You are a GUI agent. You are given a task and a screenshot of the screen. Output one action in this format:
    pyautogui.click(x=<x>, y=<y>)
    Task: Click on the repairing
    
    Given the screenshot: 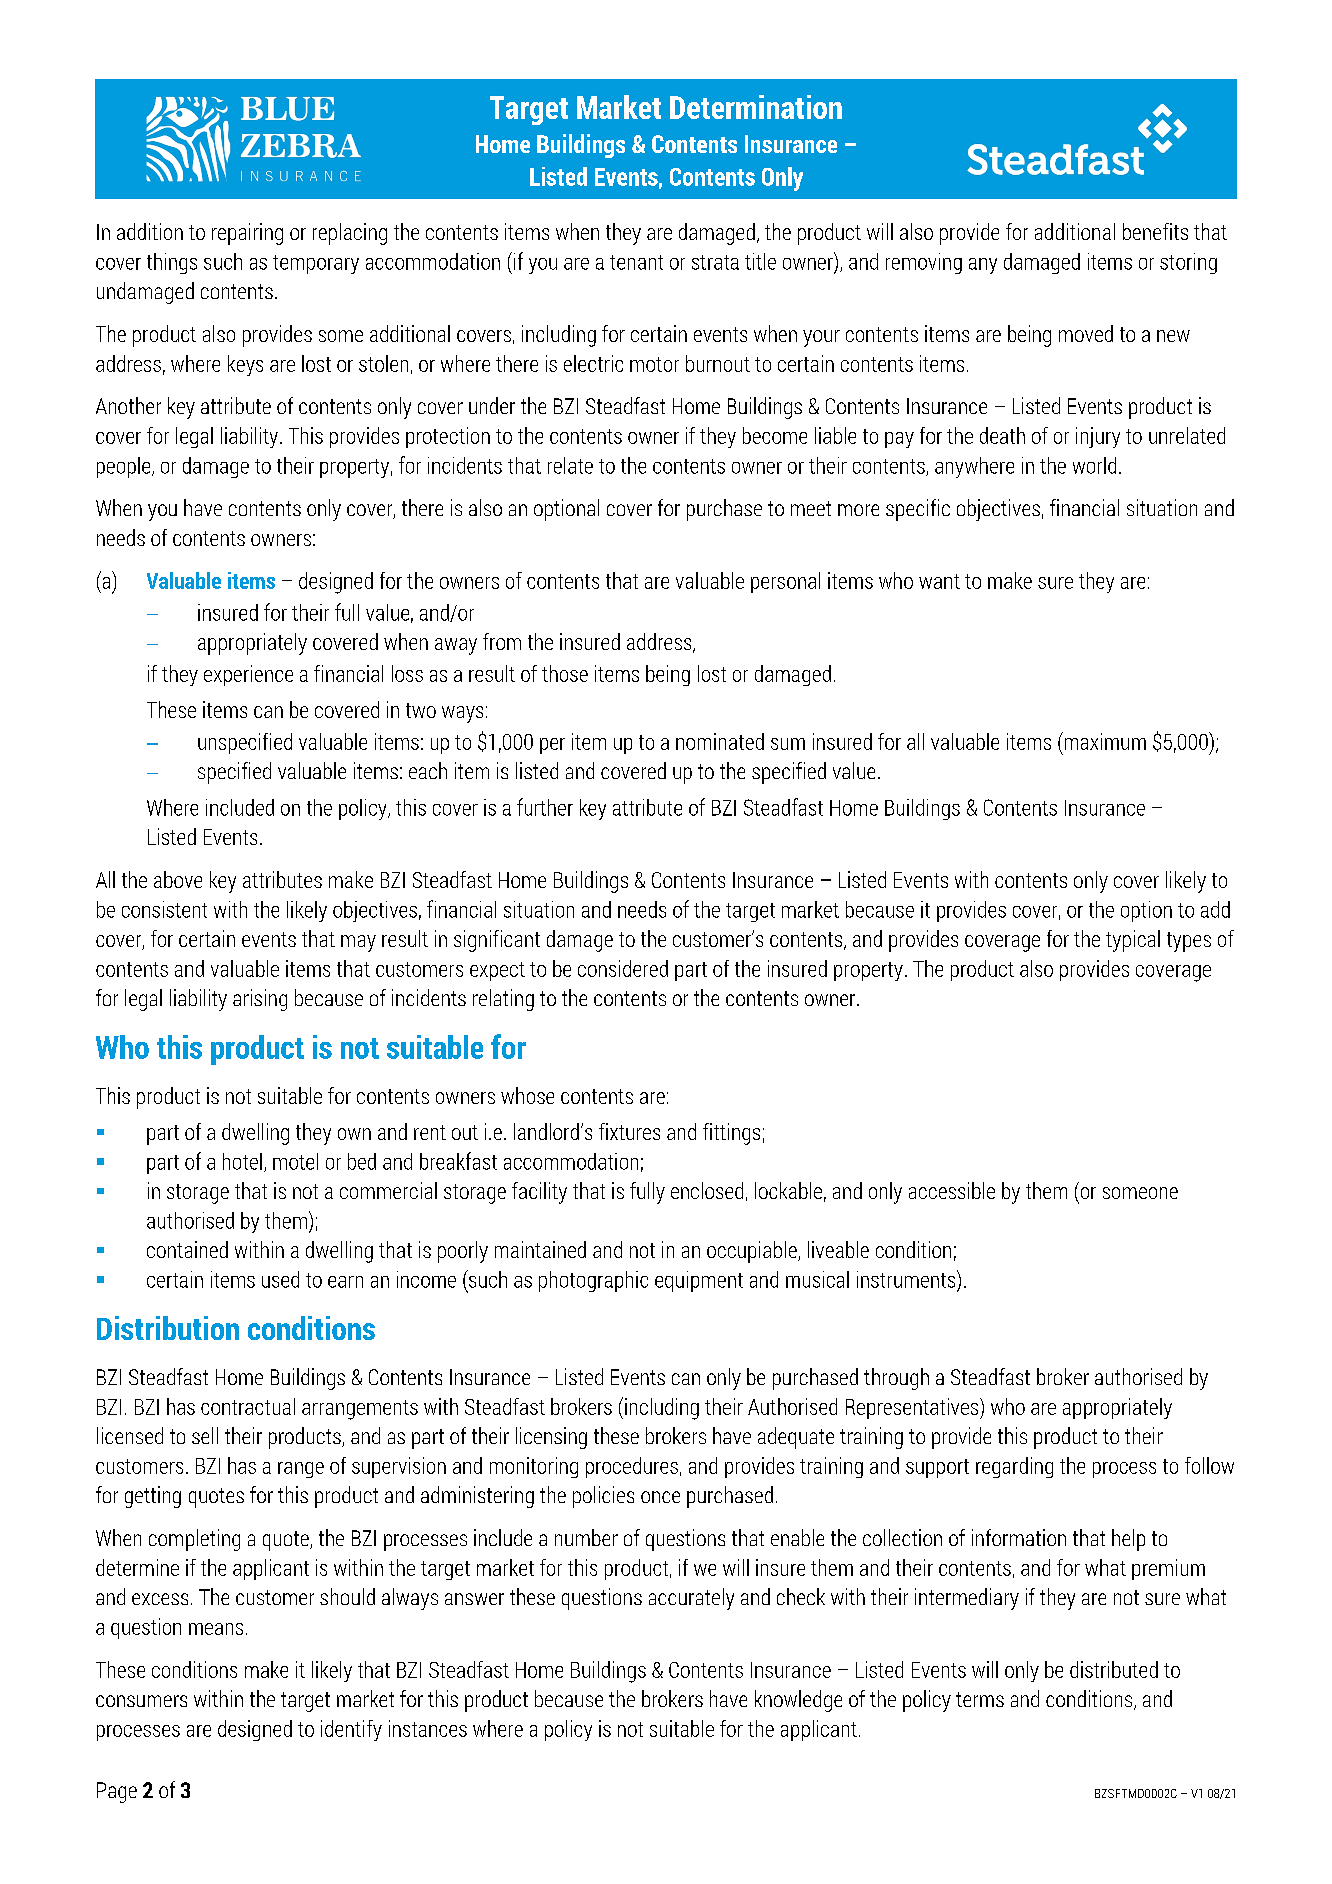 What is the action you would take?
    pyautogui.click(x=247, y=234)
